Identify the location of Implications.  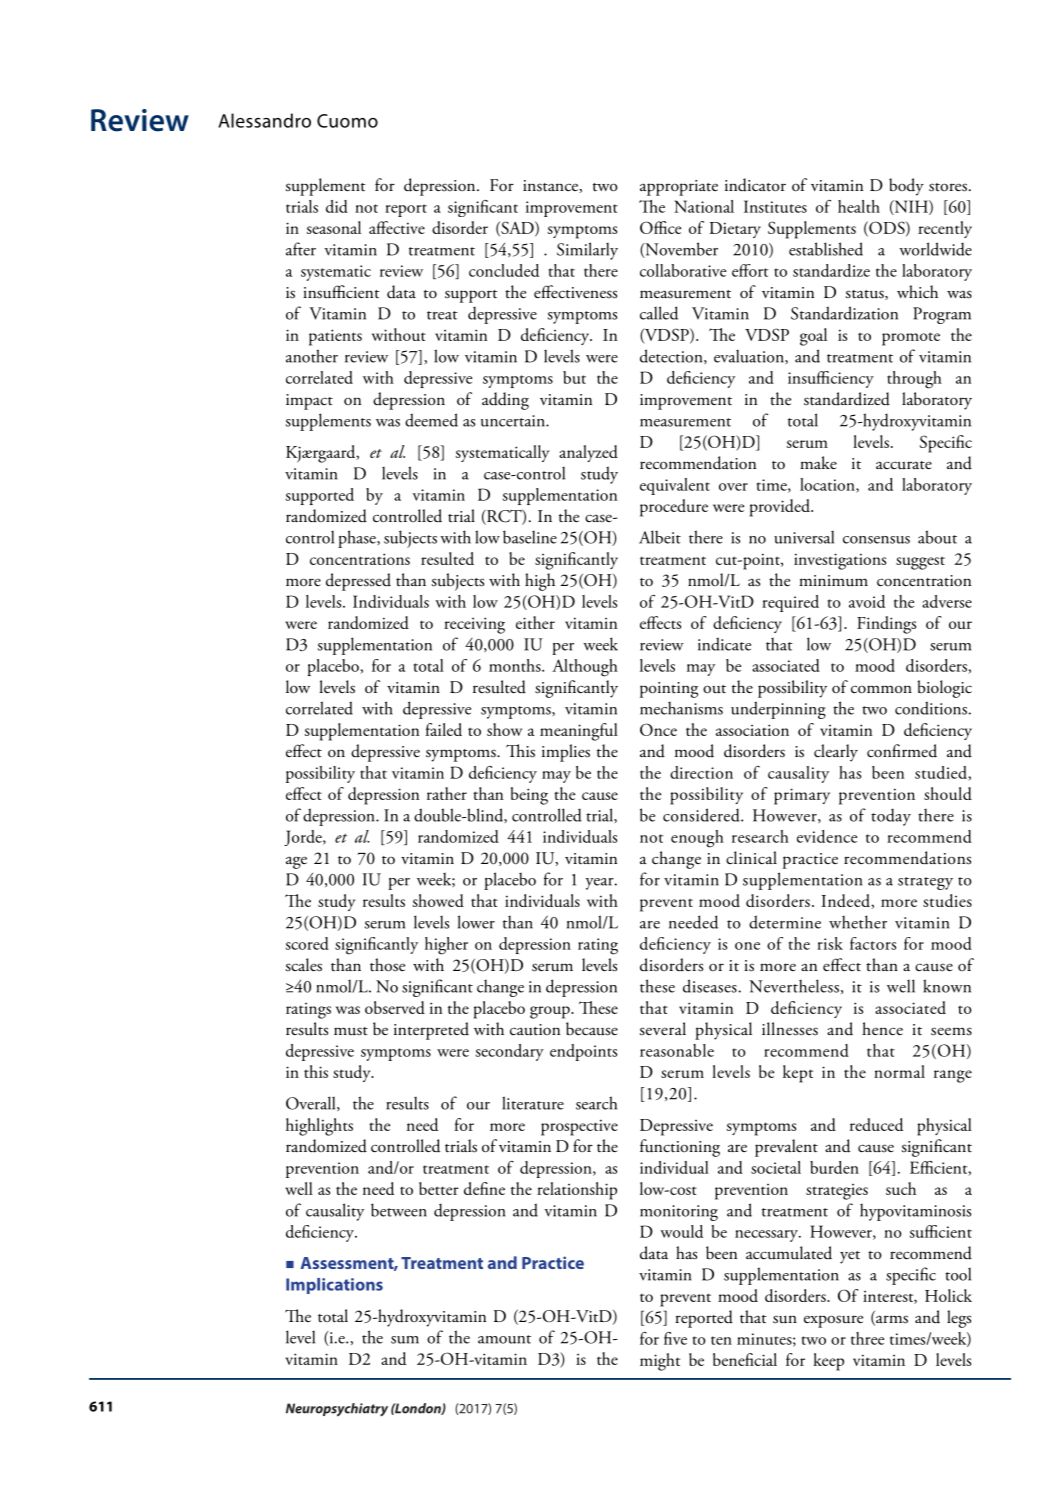
(334, 1286).
